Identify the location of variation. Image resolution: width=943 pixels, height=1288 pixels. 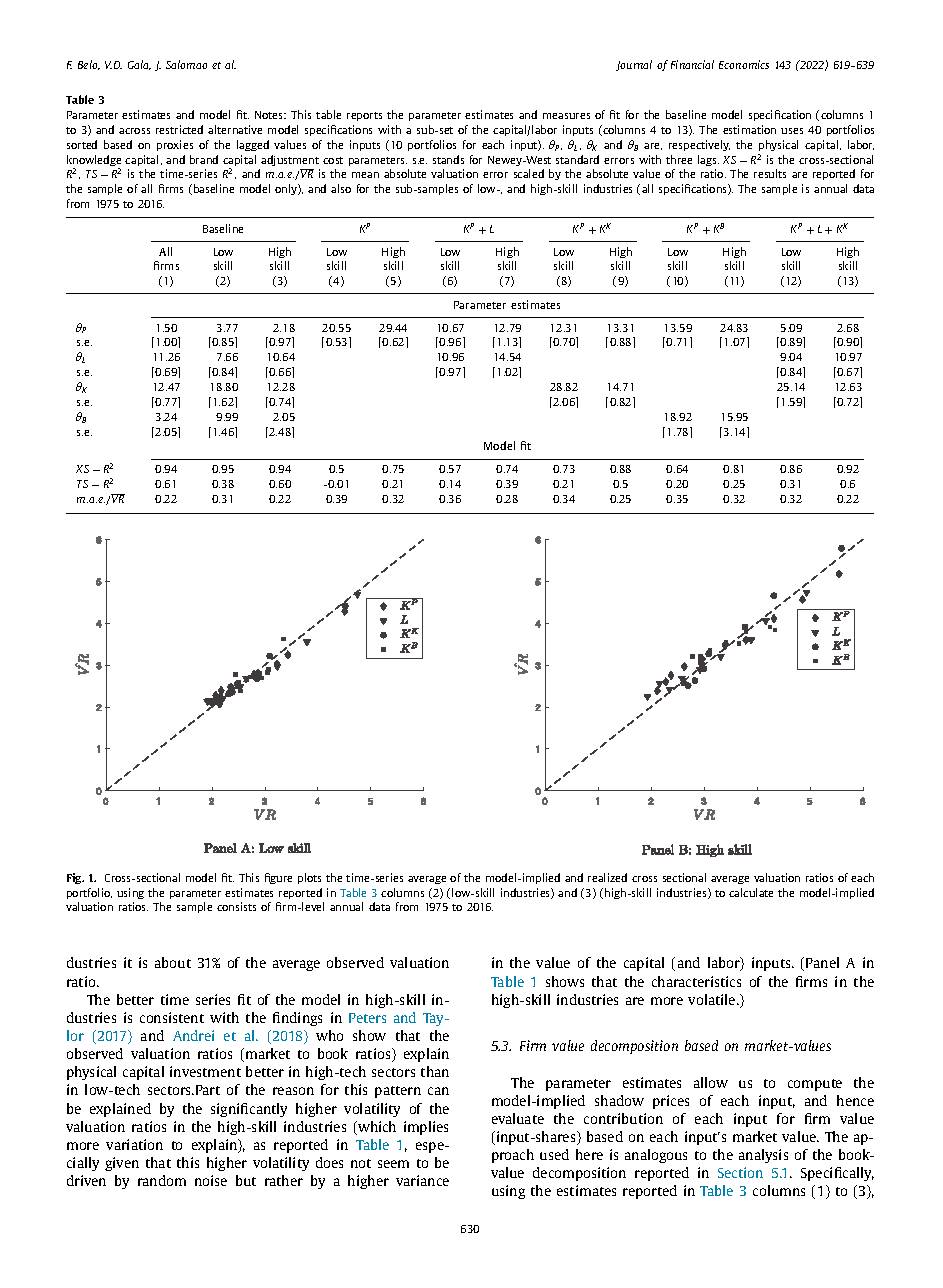
(134, 1144).
